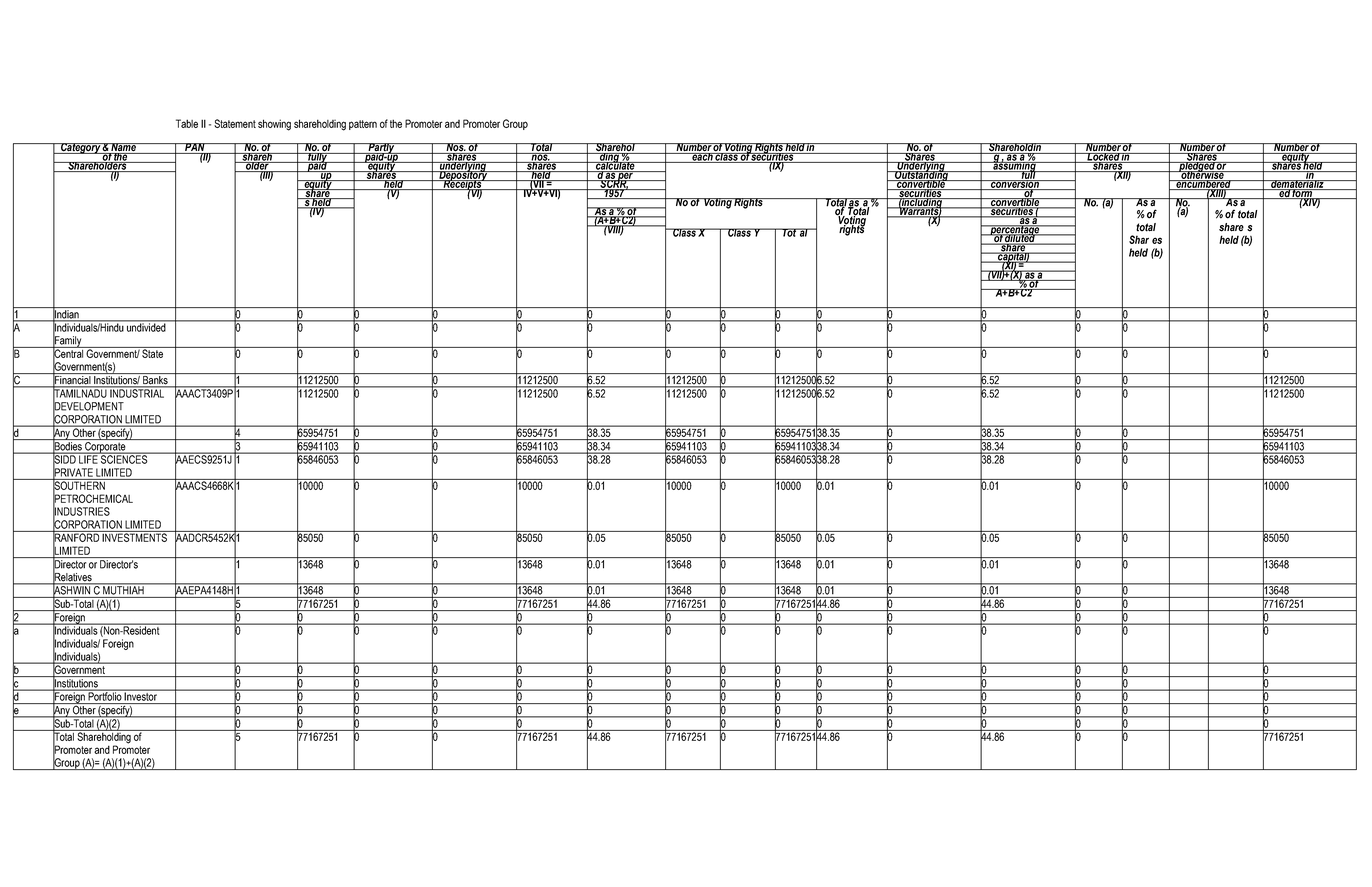 This screenshot has width=1372, height=887. What do you see at coordinates (363, 125) in the screenshot?
I see `pattern` at bounding box center [363, 125].
